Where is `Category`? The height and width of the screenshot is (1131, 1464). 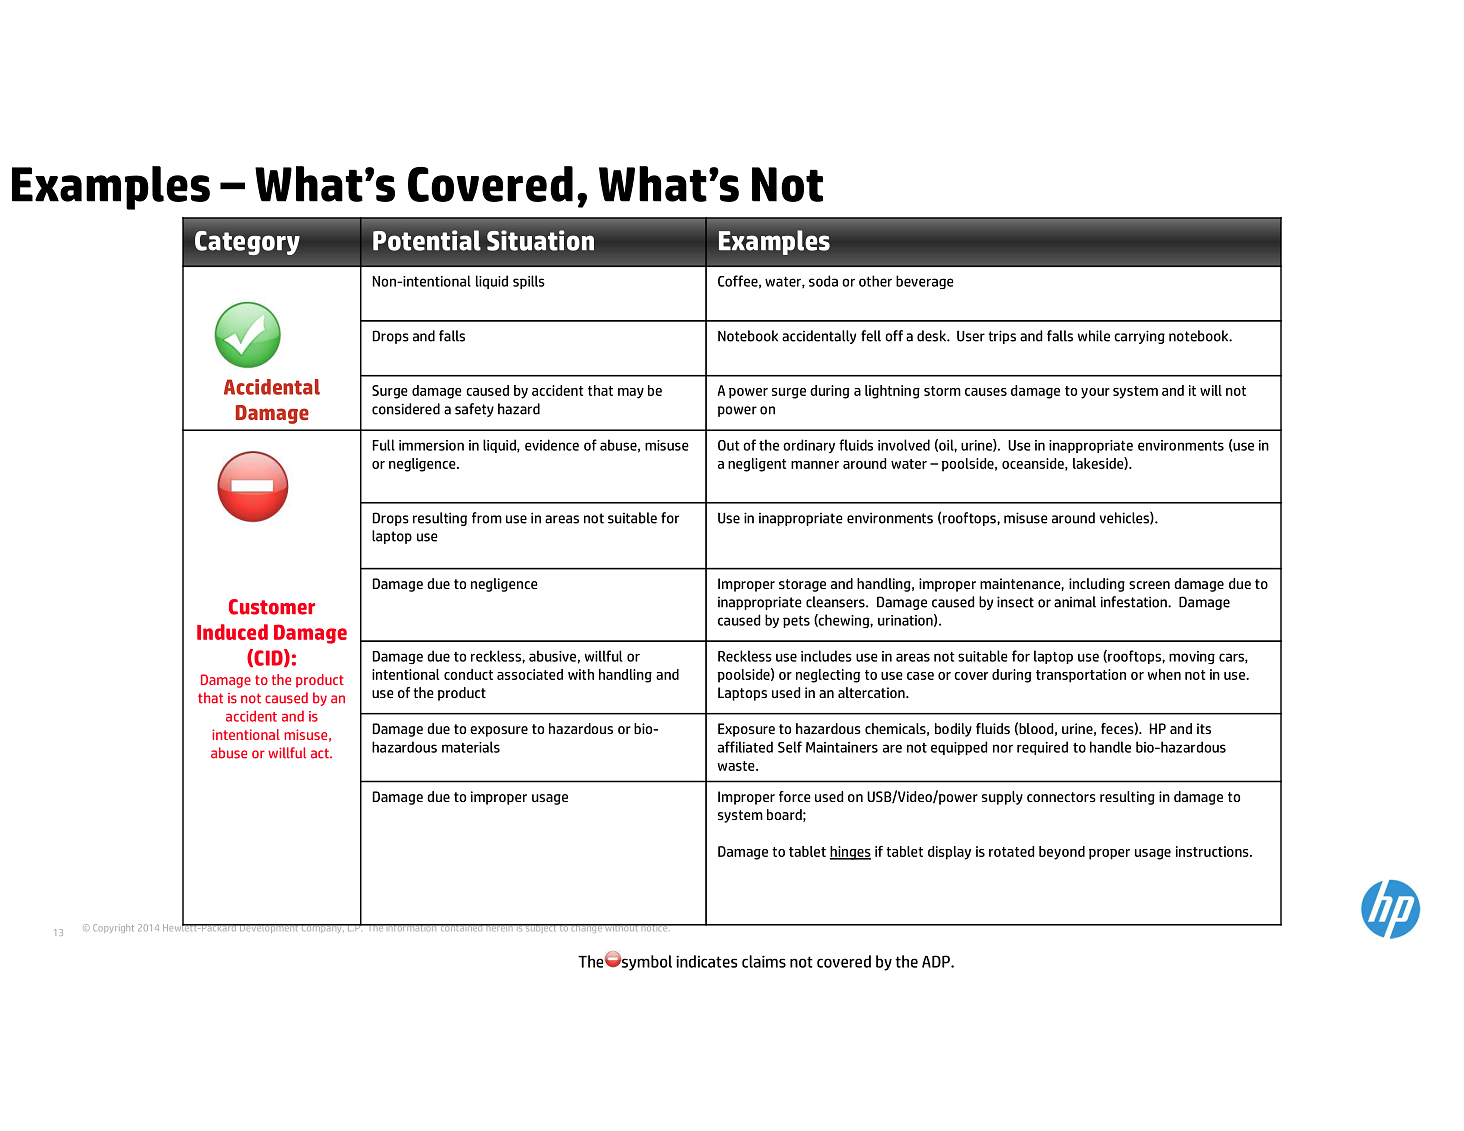
Category is located at coordinates (247, 243).
